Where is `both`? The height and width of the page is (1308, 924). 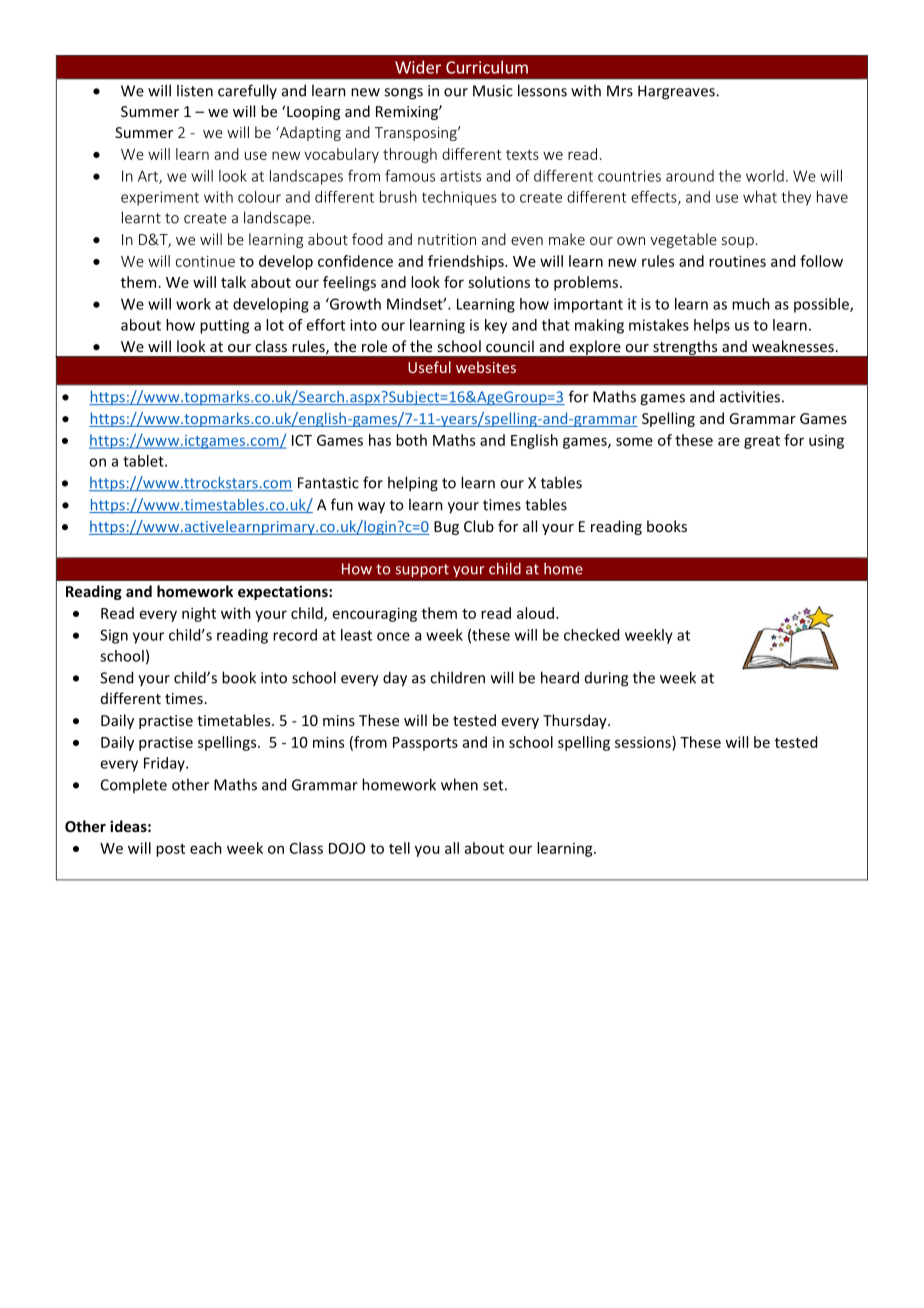 both is located at coordinates (411, 440).
